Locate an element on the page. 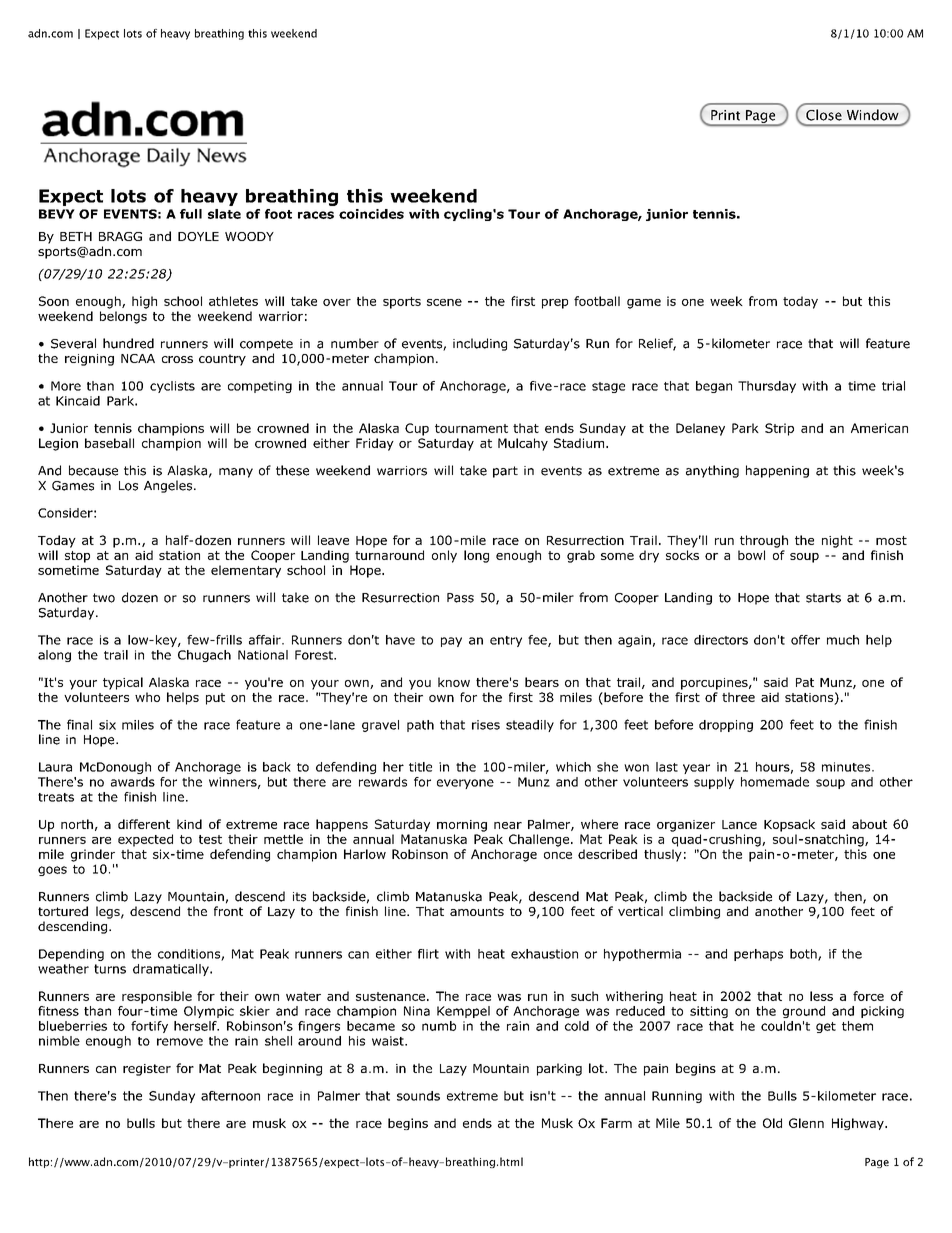 The width and height of the image is (952, 1233). two is located at coordinates (104, 598).
